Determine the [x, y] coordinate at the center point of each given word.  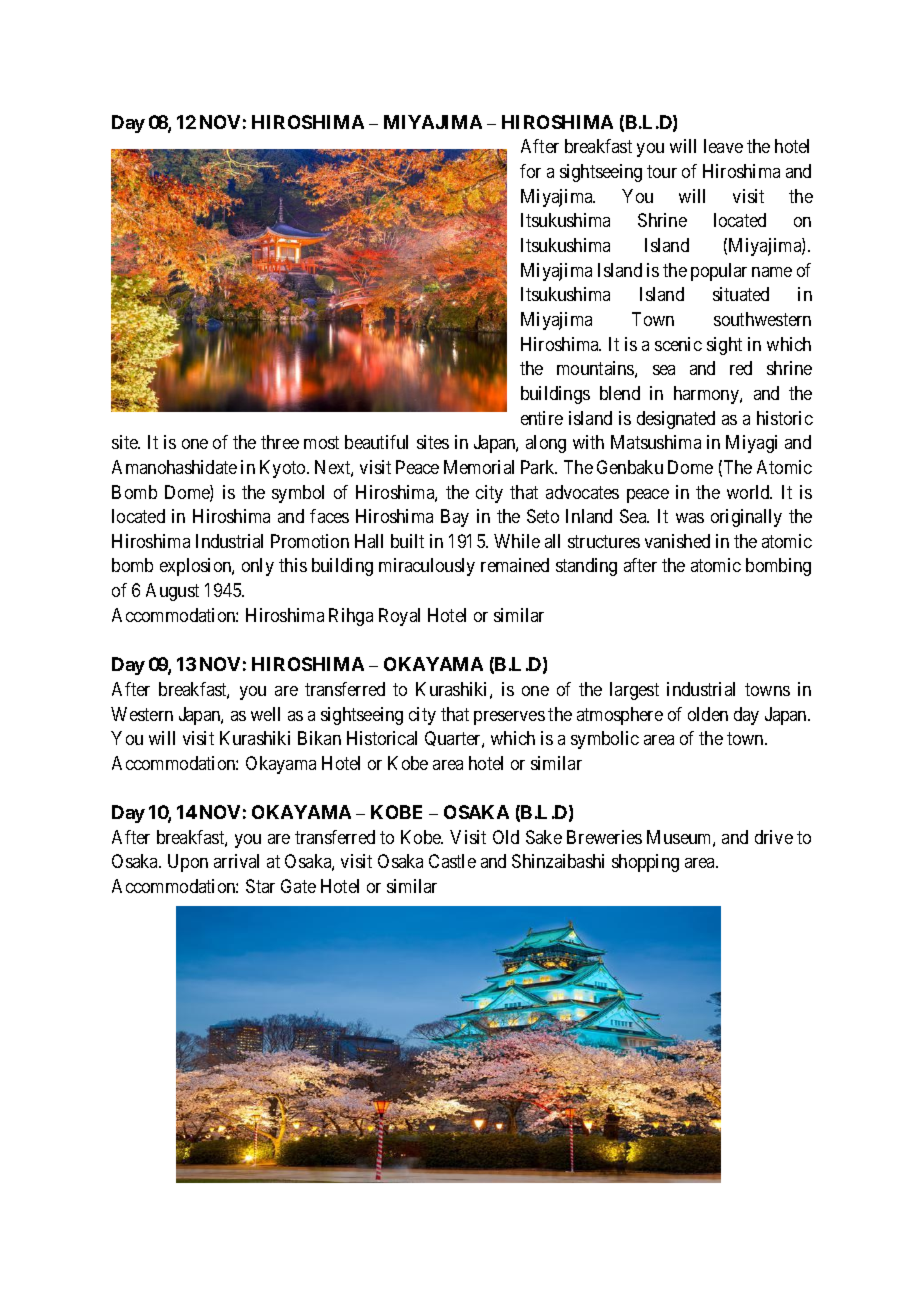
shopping [645, 863]
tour [662, 171]
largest [634, 691]
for [530, 171]
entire [542, 418]
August [172, 592]
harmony [707, 395]
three [280, 442]
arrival [236, 861]
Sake [544, 837]
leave [723, 146]
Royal [399, 617]
